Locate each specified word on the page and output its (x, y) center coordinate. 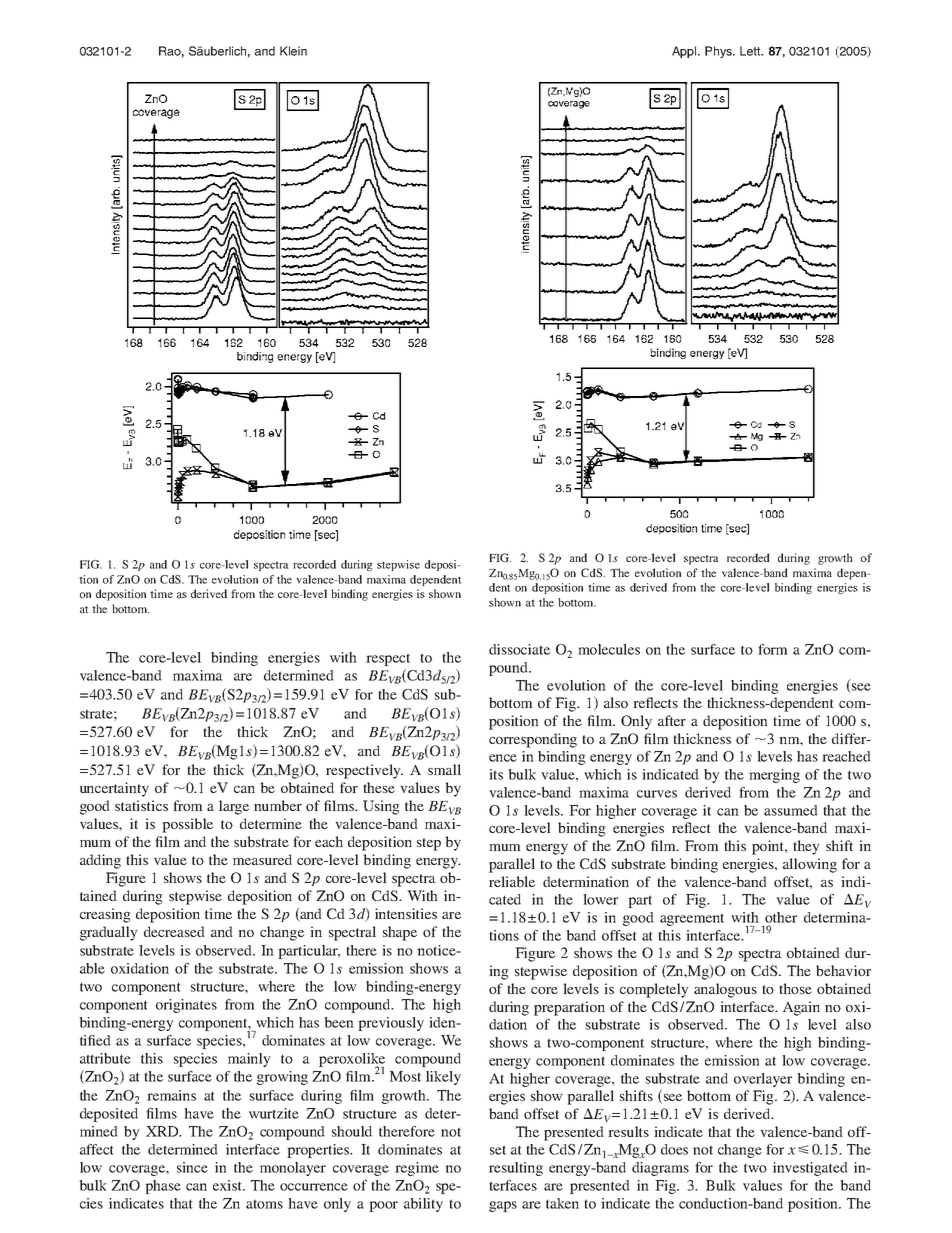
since (192, 1167)
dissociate (519, 649)
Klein (293, 51)
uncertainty (114, 789)
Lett (751, 51)
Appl (685, 52)
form (773, 649)
